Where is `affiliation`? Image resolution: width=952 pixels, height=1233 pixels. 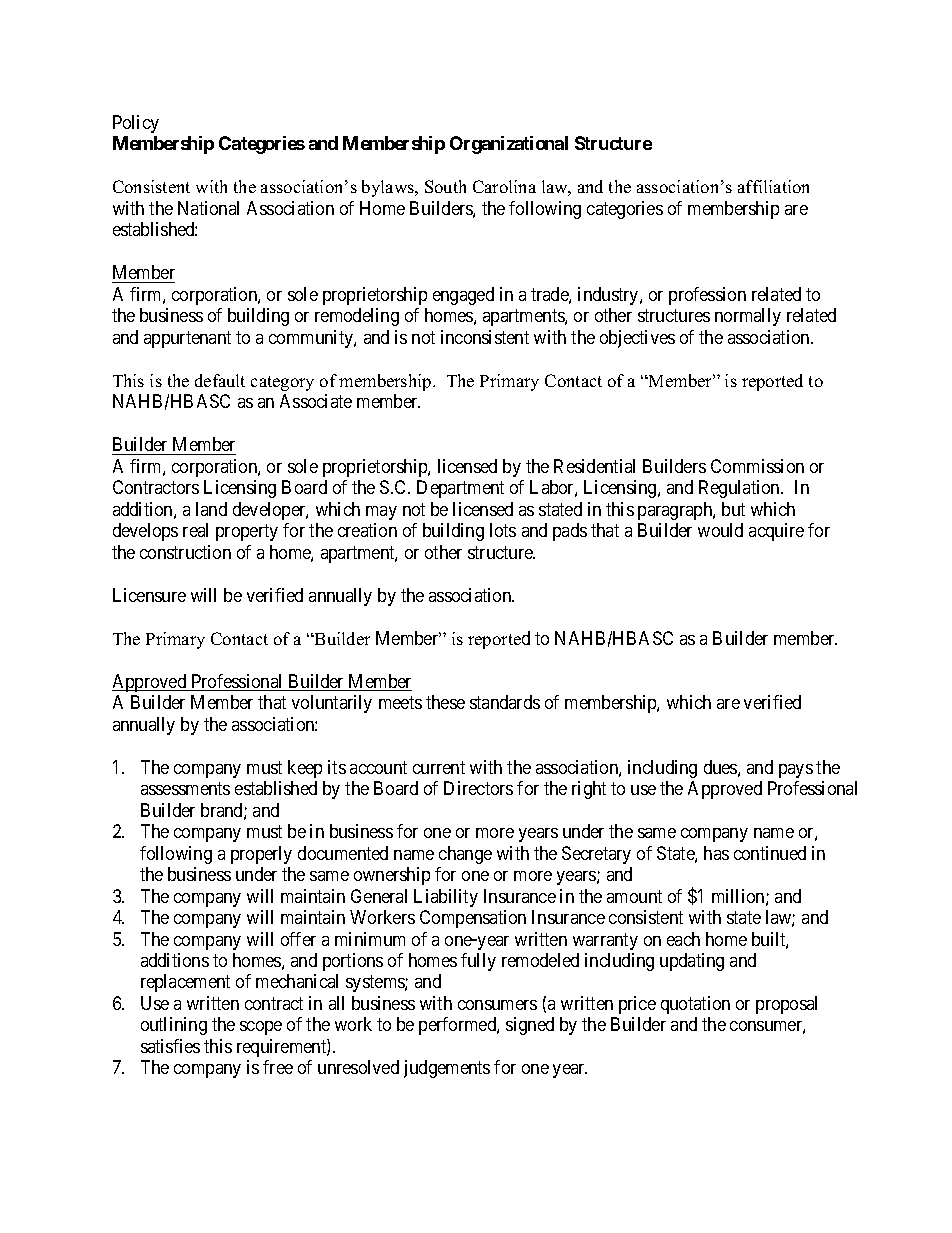
affiliation is located at coordinates (773, 186).
